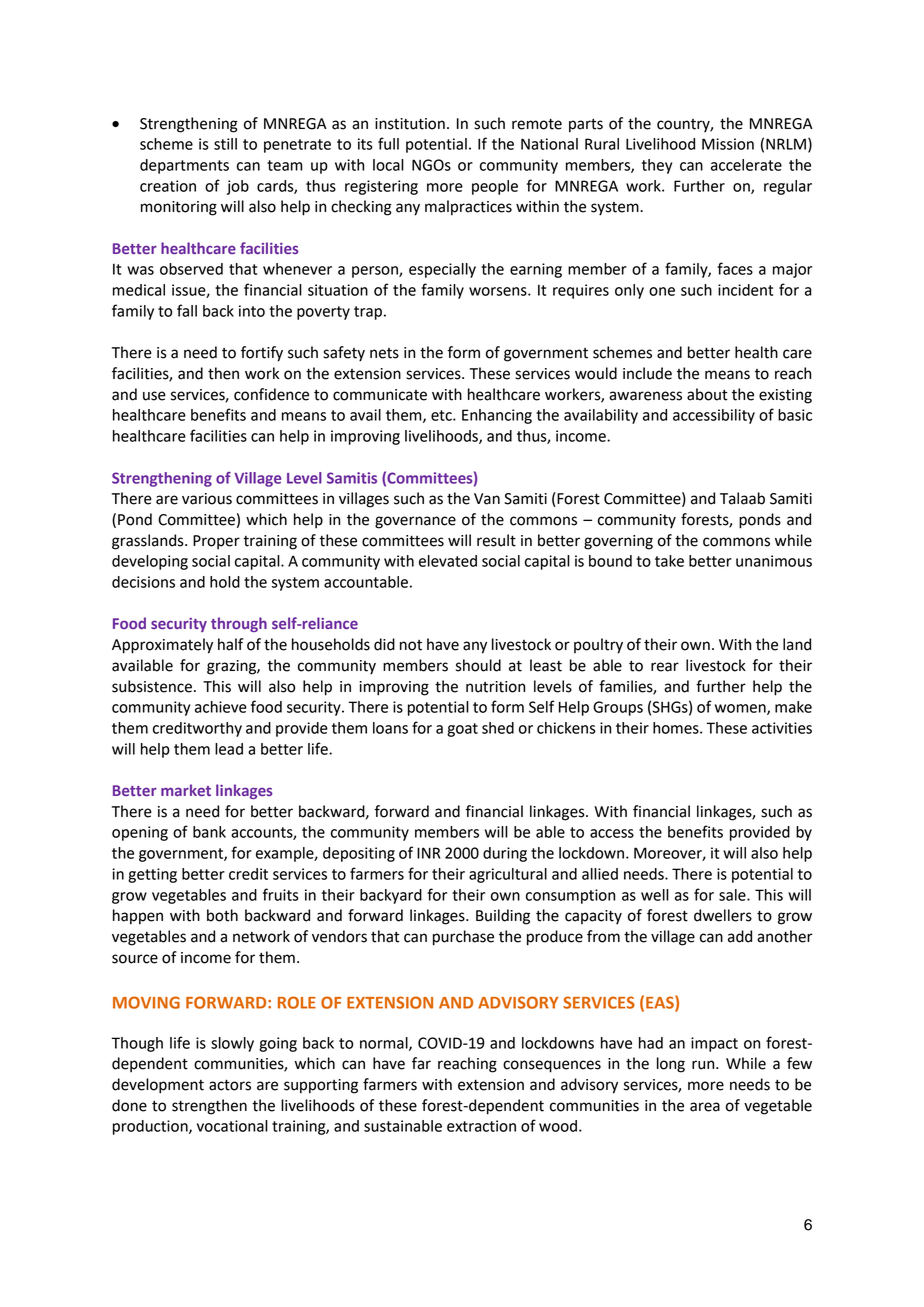  I want to click on INR, so click(428, 853).
